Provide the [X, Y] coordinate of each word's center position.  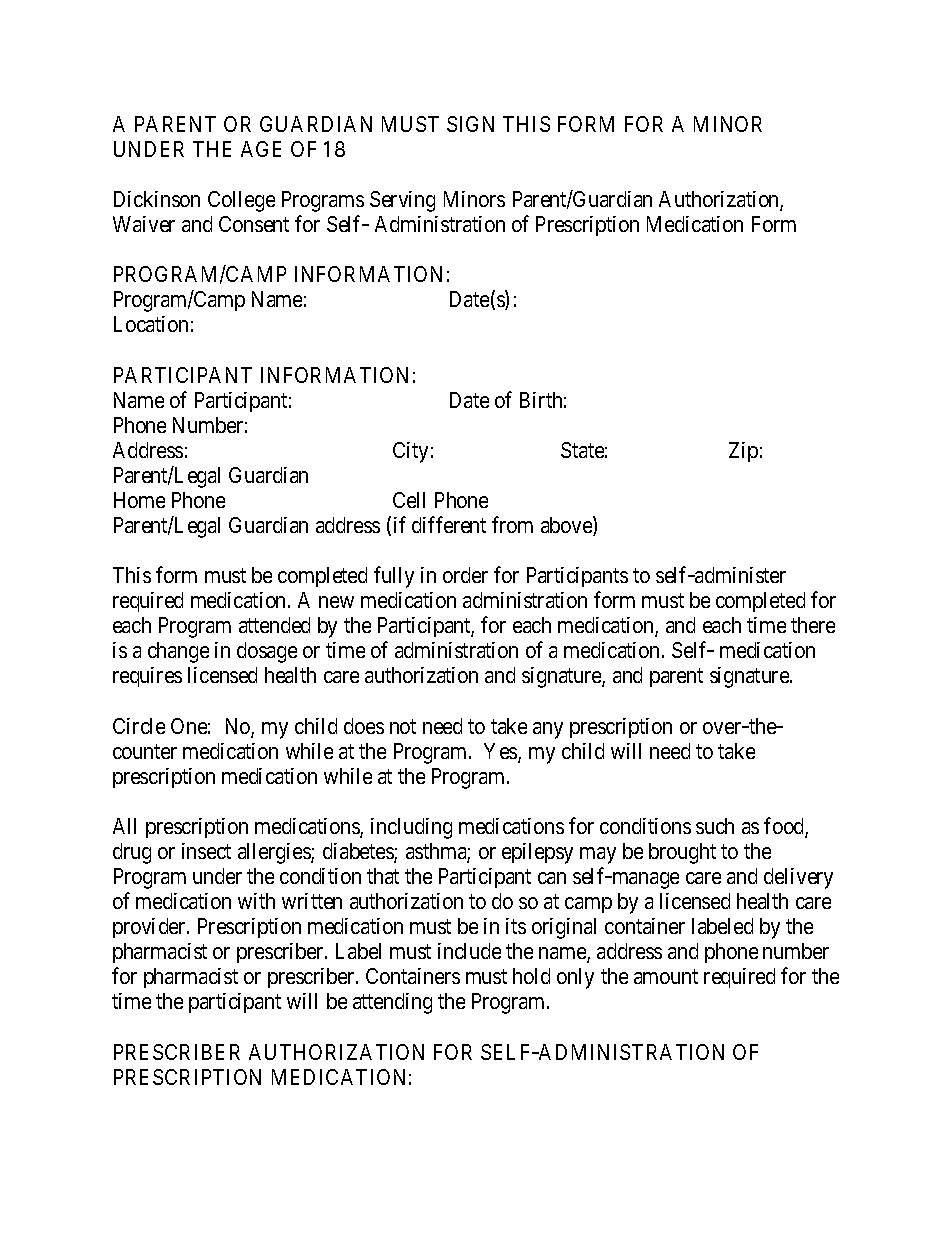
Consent [254, 224]
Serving [402, 201]
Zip [743, 452]
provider [150, 928]
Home [139, 500]
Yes [501, 752]
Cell [409, 500]
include [469, 951]
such [715, 826]
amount [666, 977]
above [567, 526]
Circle [139, 726]
